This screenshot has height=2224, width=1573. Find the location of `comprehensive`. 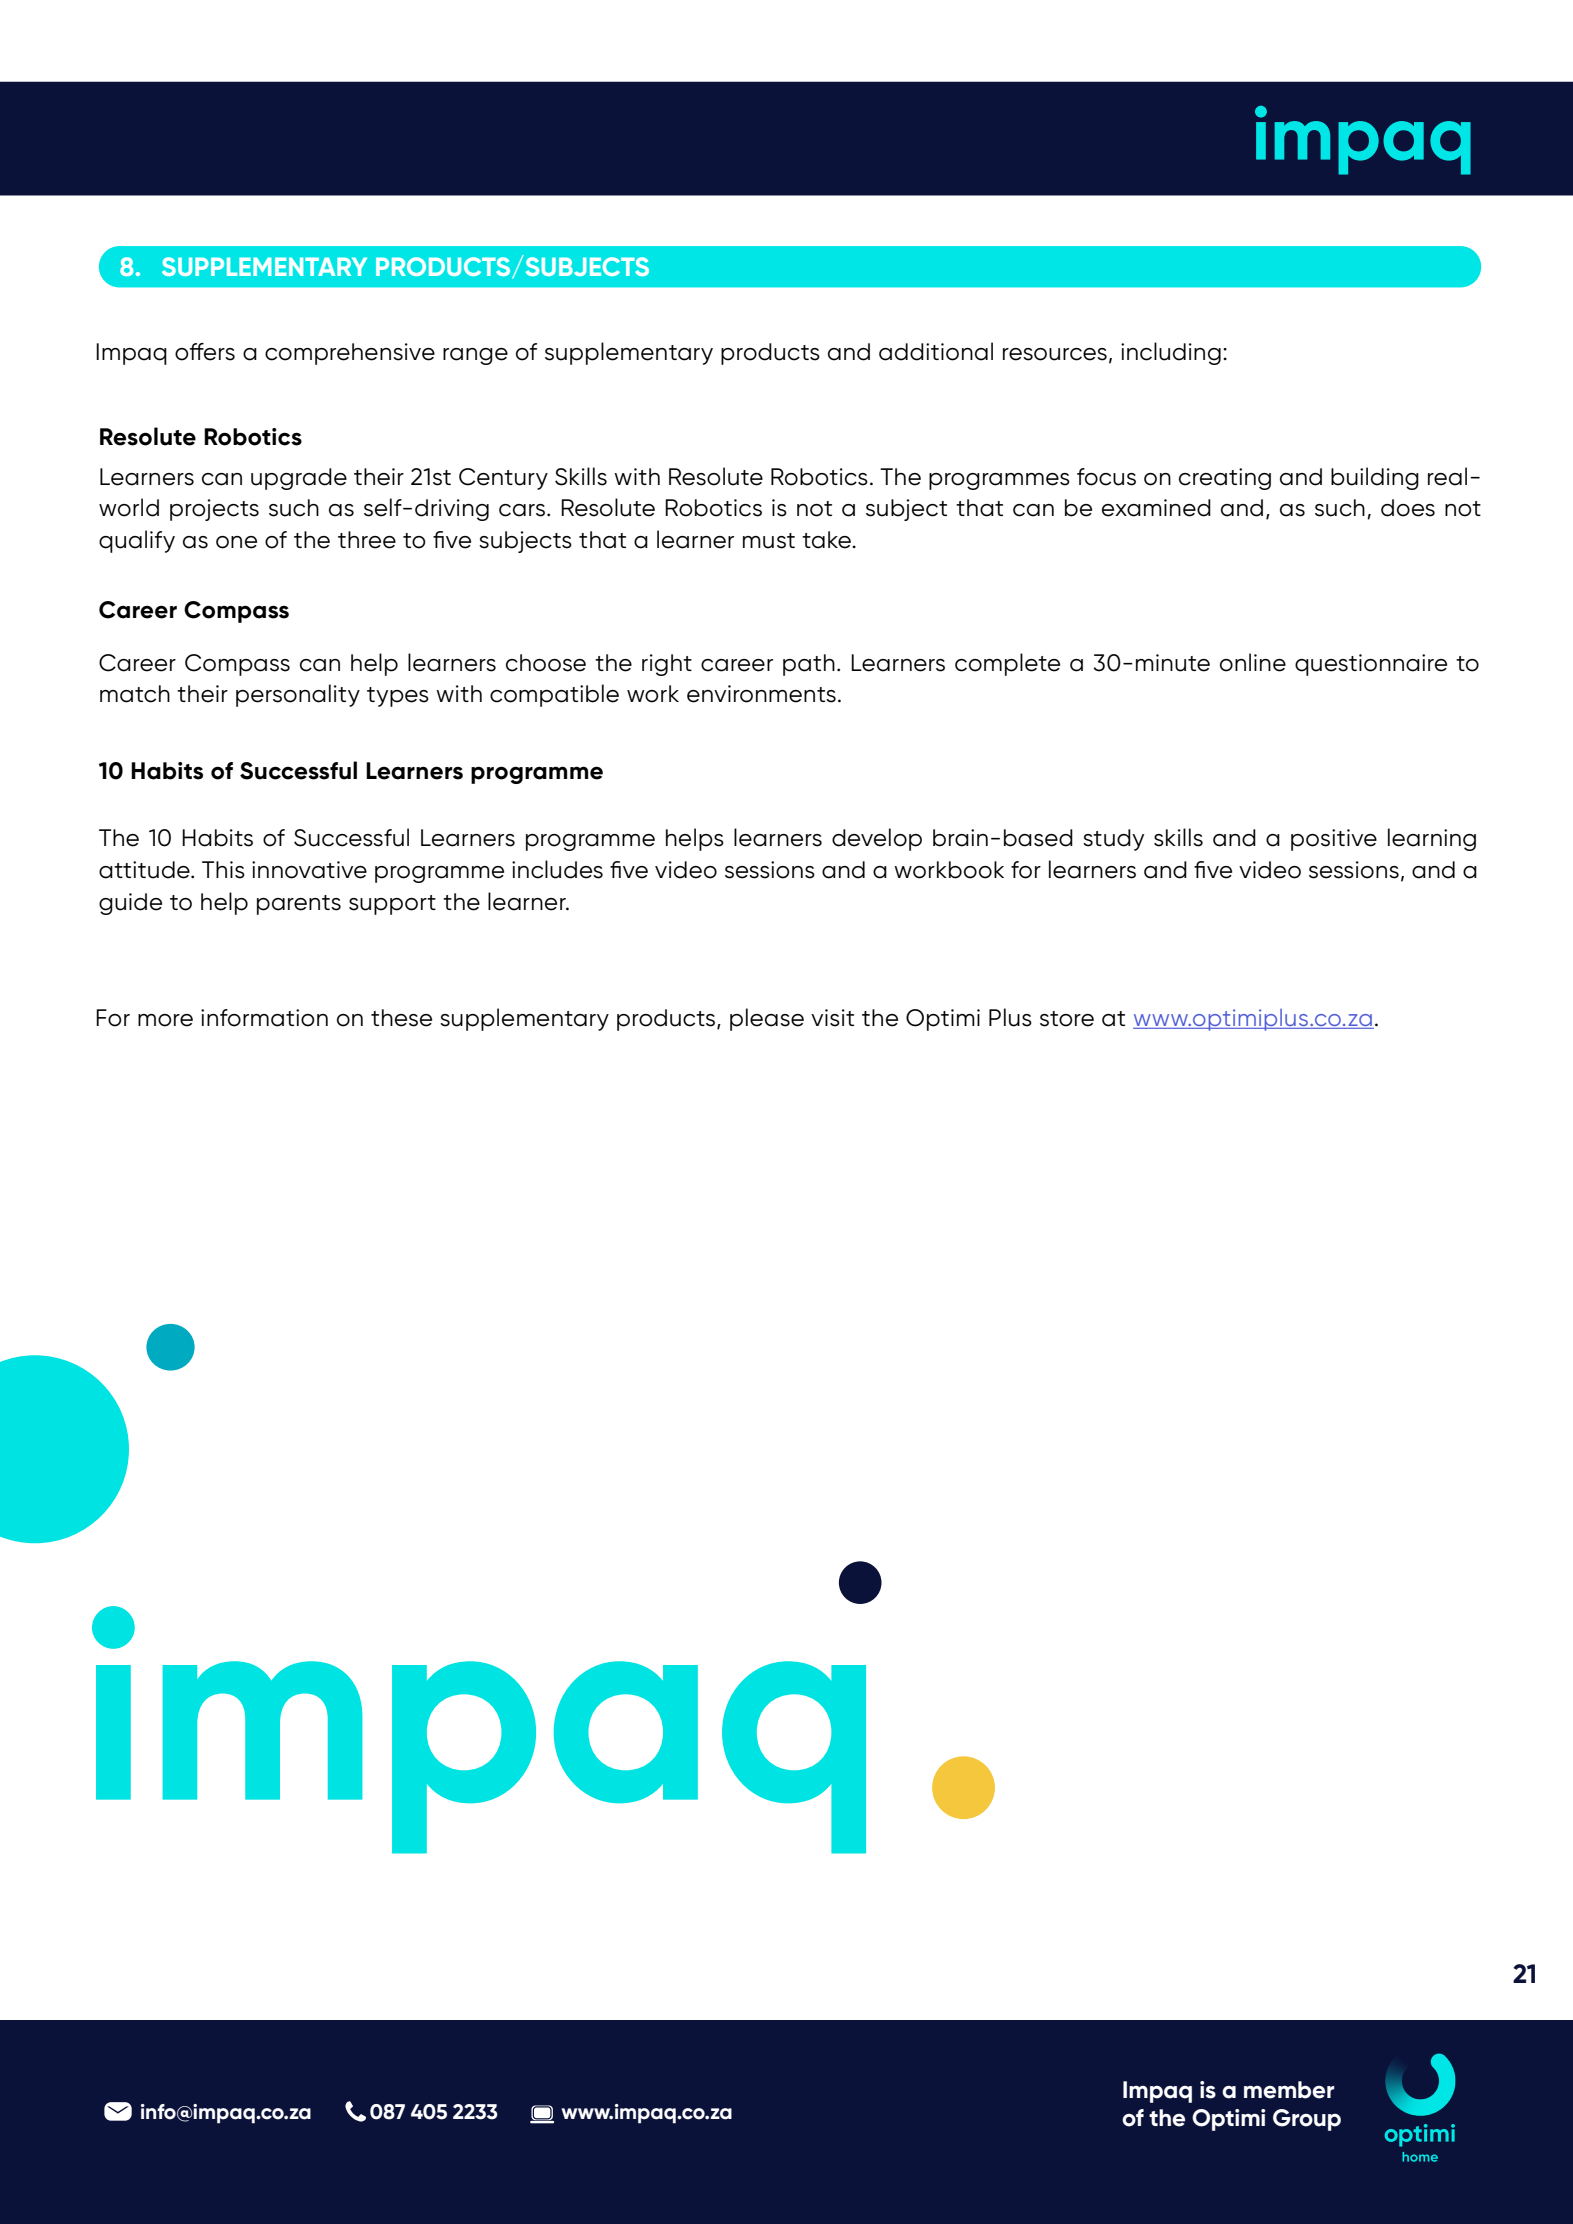

comprehensive is located at coordinates (350, 354).
